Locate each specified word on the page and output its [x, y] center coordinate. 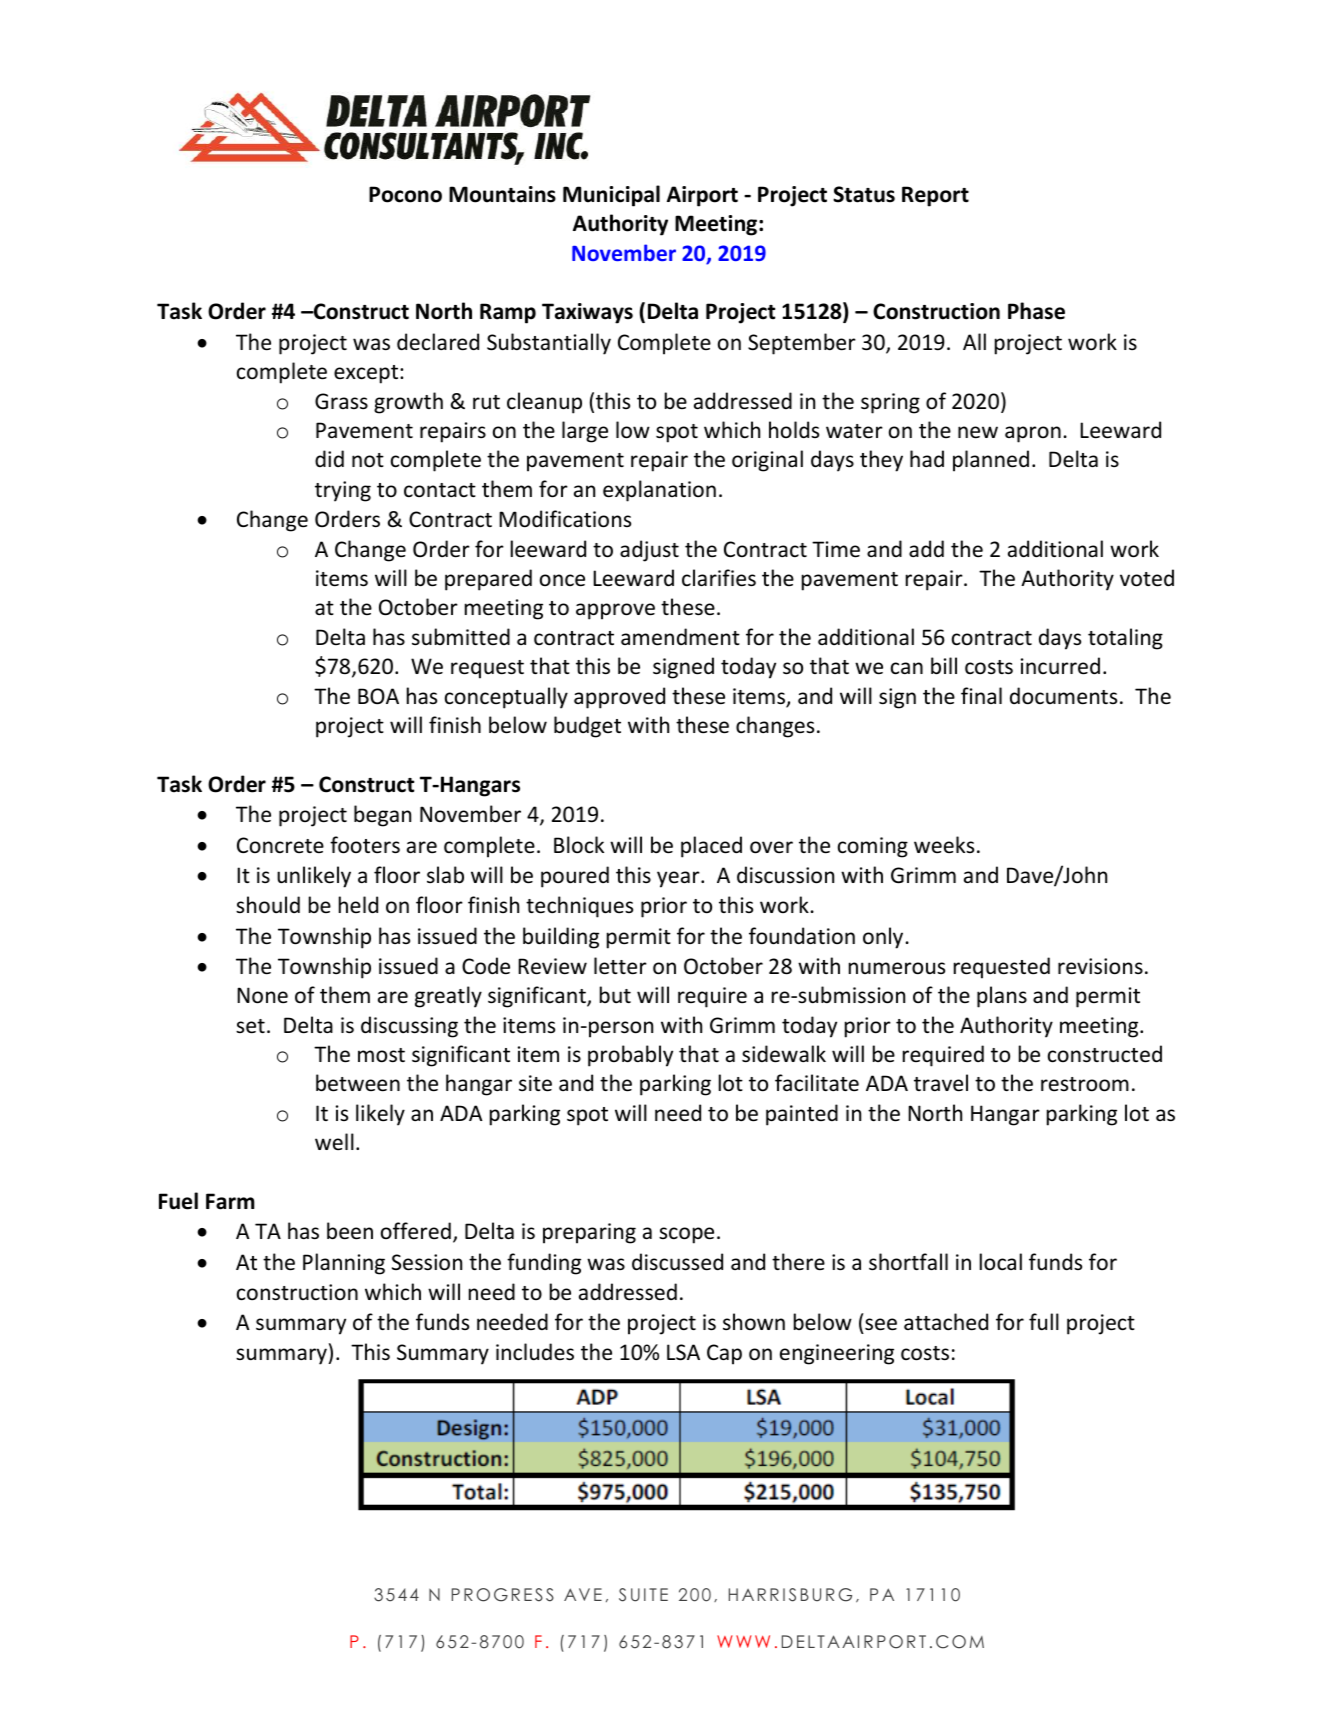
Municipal [611, 196]
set [250, 1026]
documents [1063, 696]
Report [935, 196]
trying [343, 491]
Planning [344, 1264]
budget [587, 727]
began [382, 816]
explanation [659, 491]
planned [991, 461]
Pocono [405, 194]
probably [630, 1056]
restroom [1085, 1084]
